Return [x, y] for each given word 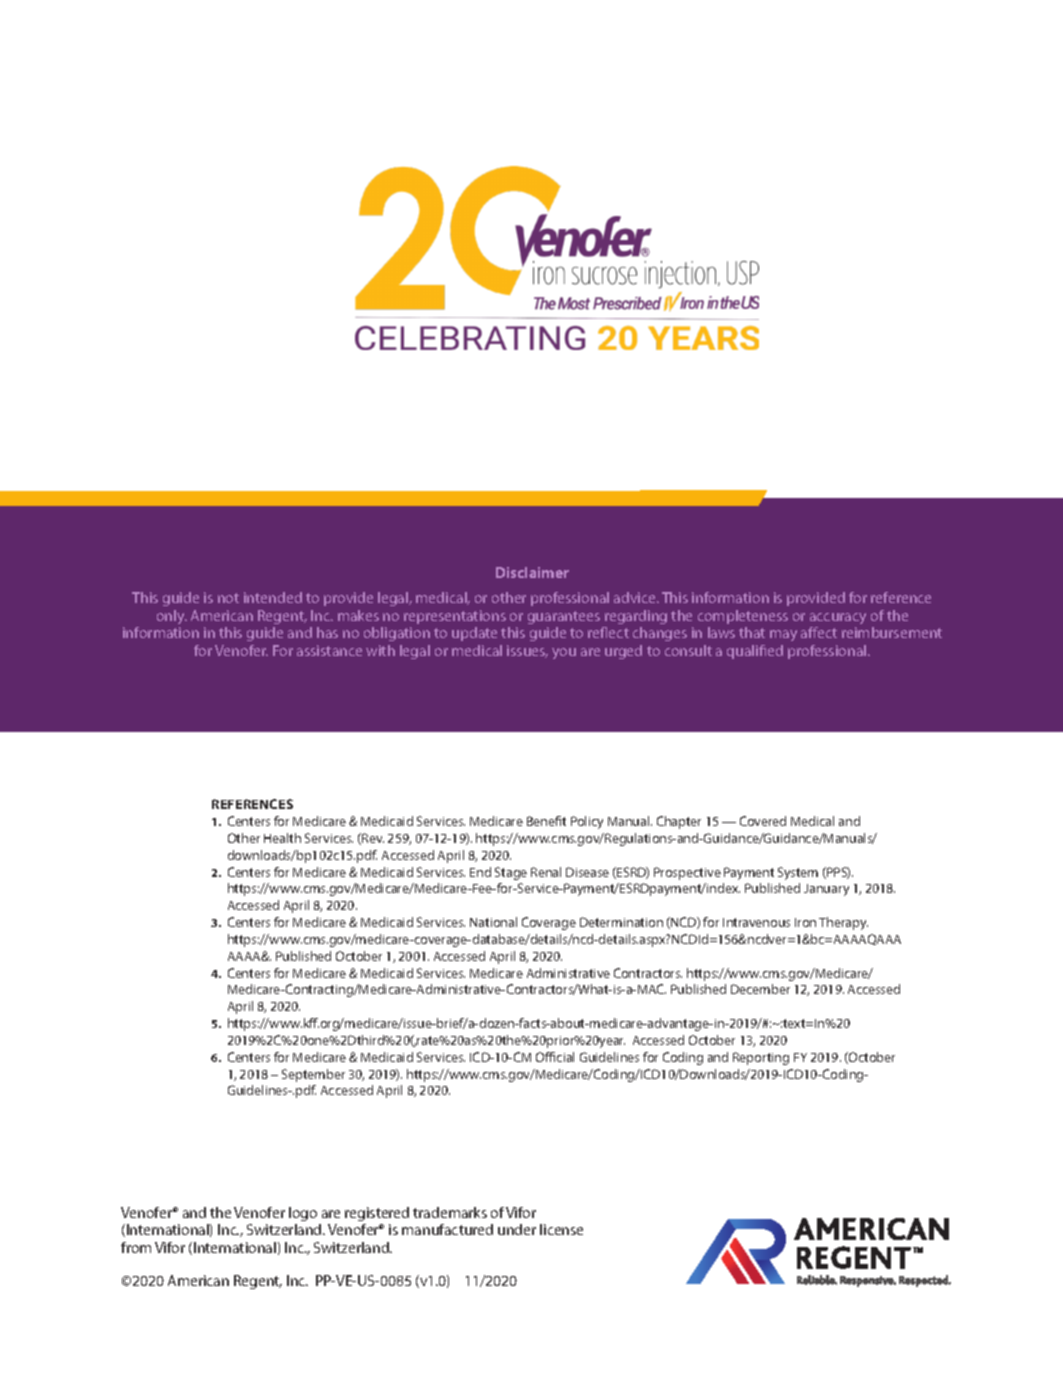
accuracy [838, 618]
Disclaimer [532, 572]
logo [303, 1214]
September [313, 1075]
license [561, 1229]
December [760, 989]
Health [282, 838]
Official [555, 1057]
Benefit [546, 821]
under [517, 1229]
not [228, 598]
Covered [763, 821]
